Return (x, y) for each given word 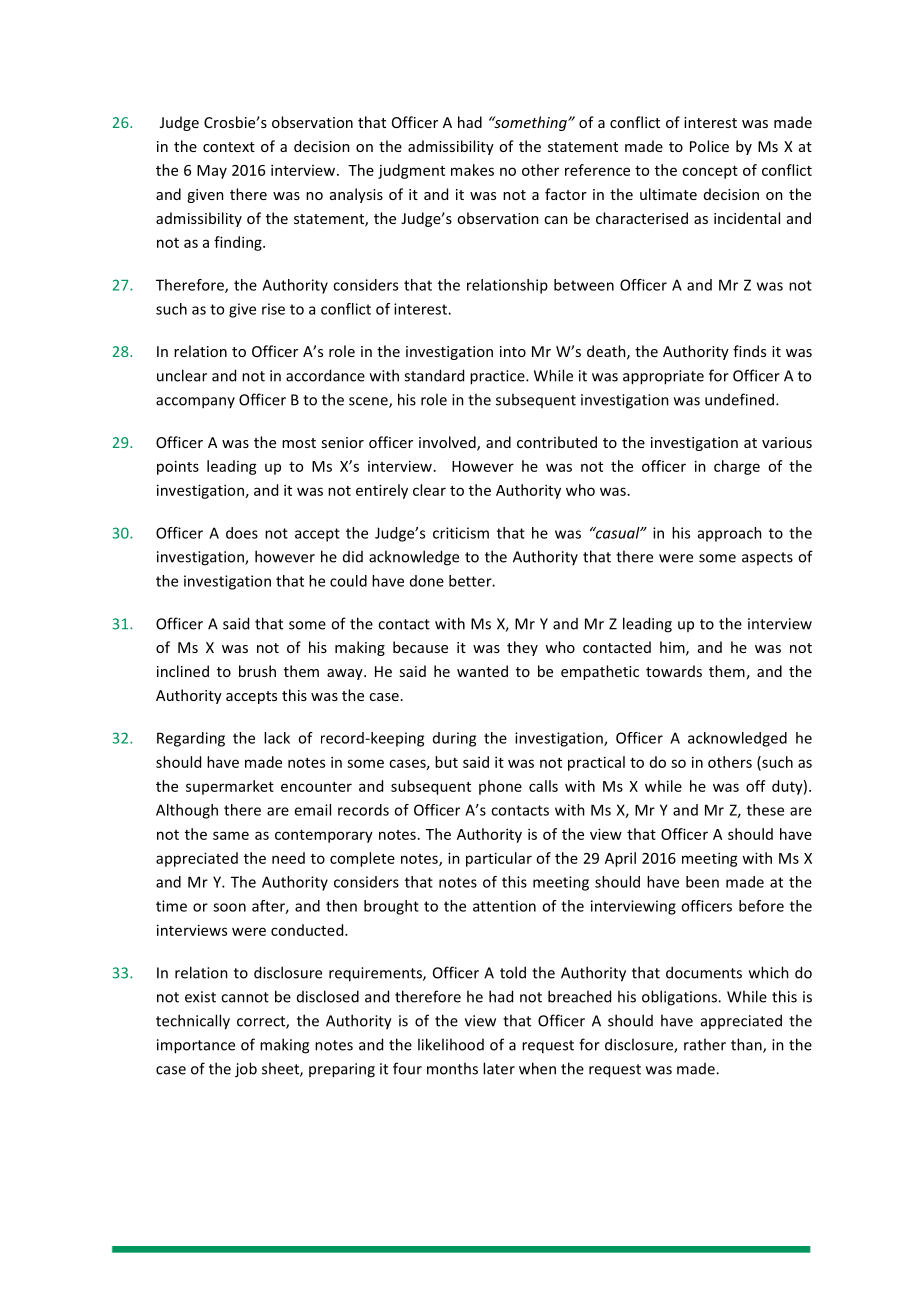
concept (710, 172)
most (299, 443)
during (454, 739)
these (765, 810)
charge (737, 467)
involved (448, 443)
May (212, 172)
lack (277, 738)
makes (472, 170)
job (246, 1070)
